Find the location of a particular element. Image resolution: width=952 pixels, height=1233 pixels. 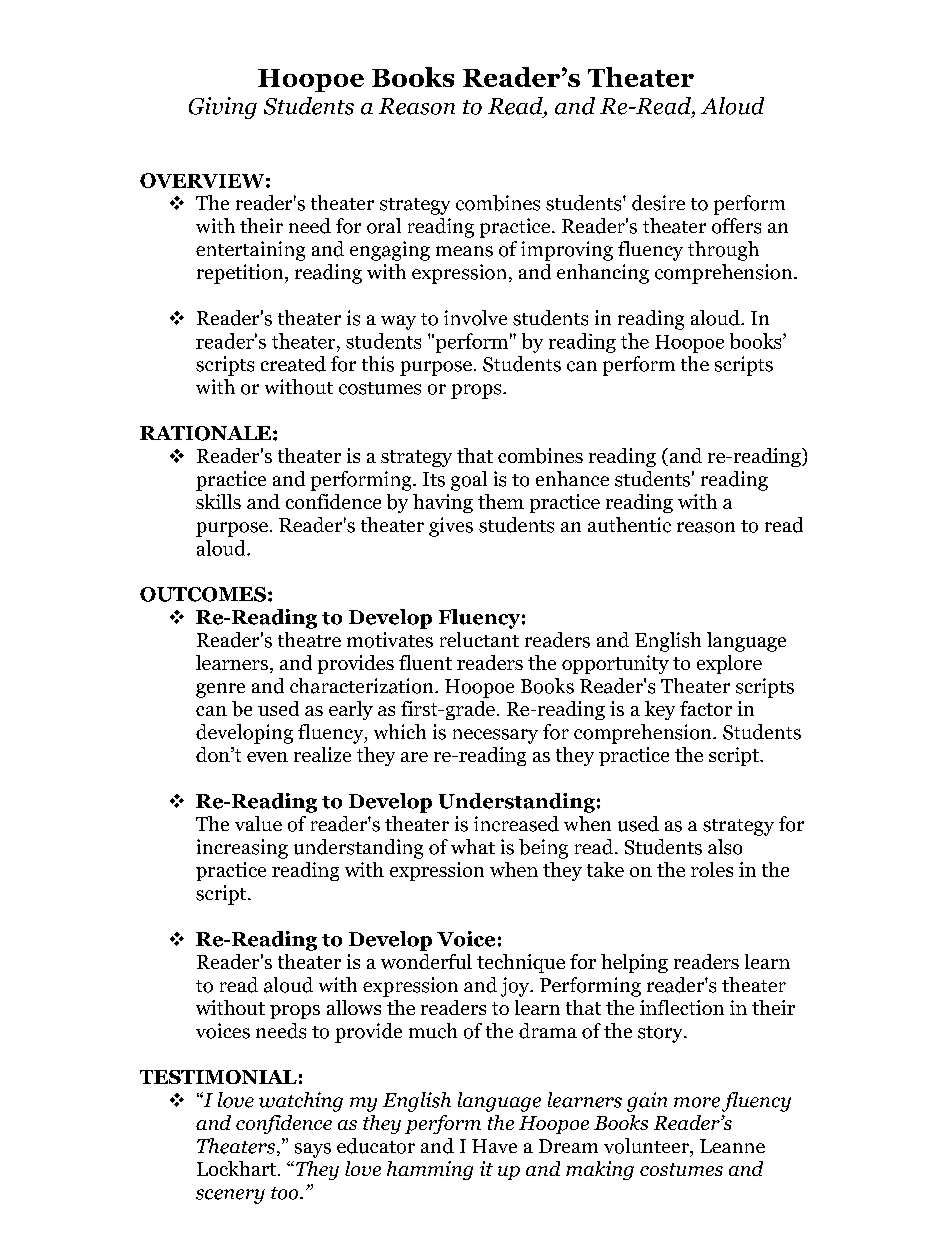

means is located at coordinates (464, 251).
